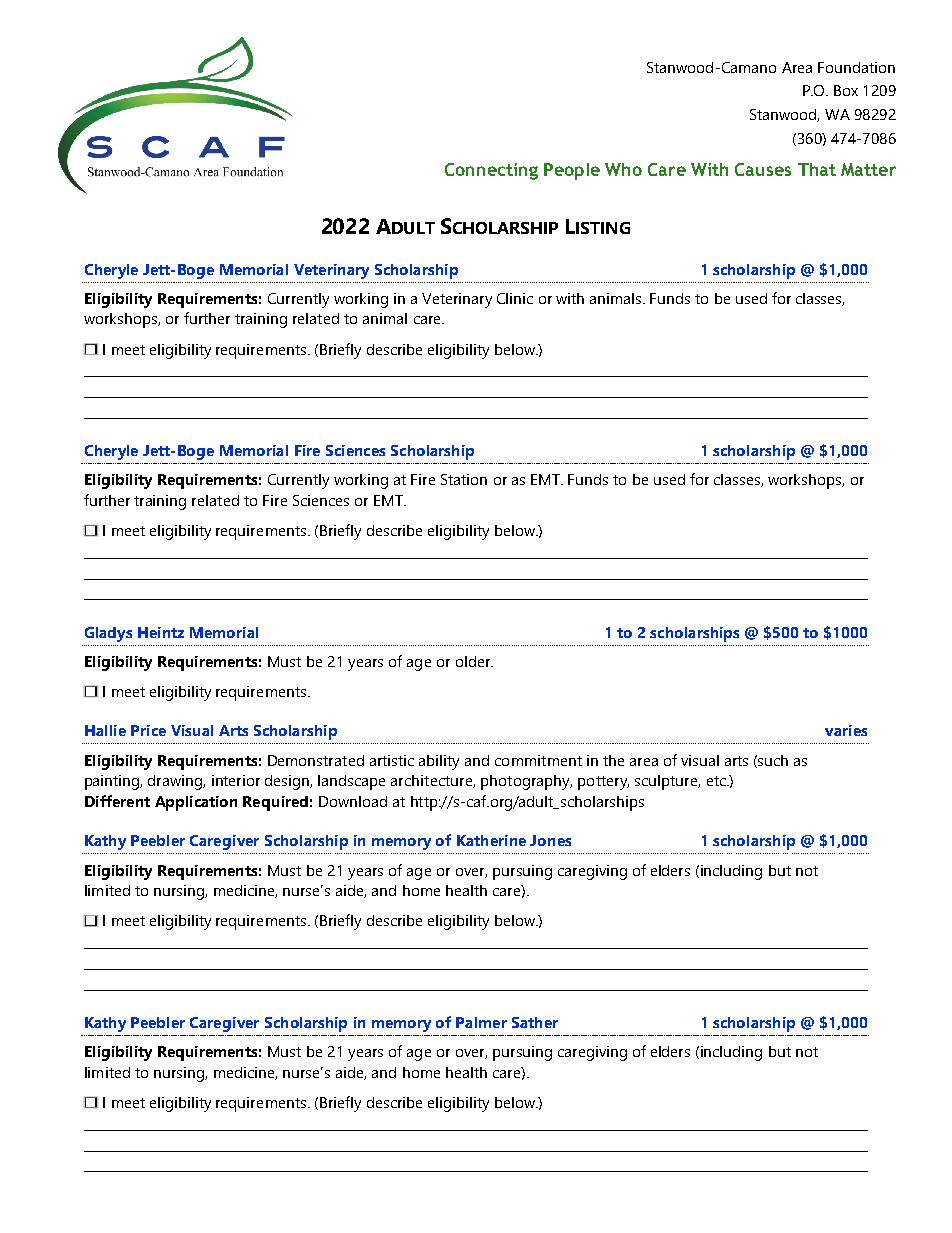 The width and height of the image is (952, 1233). I want to click on varies, so click(846, 730).
